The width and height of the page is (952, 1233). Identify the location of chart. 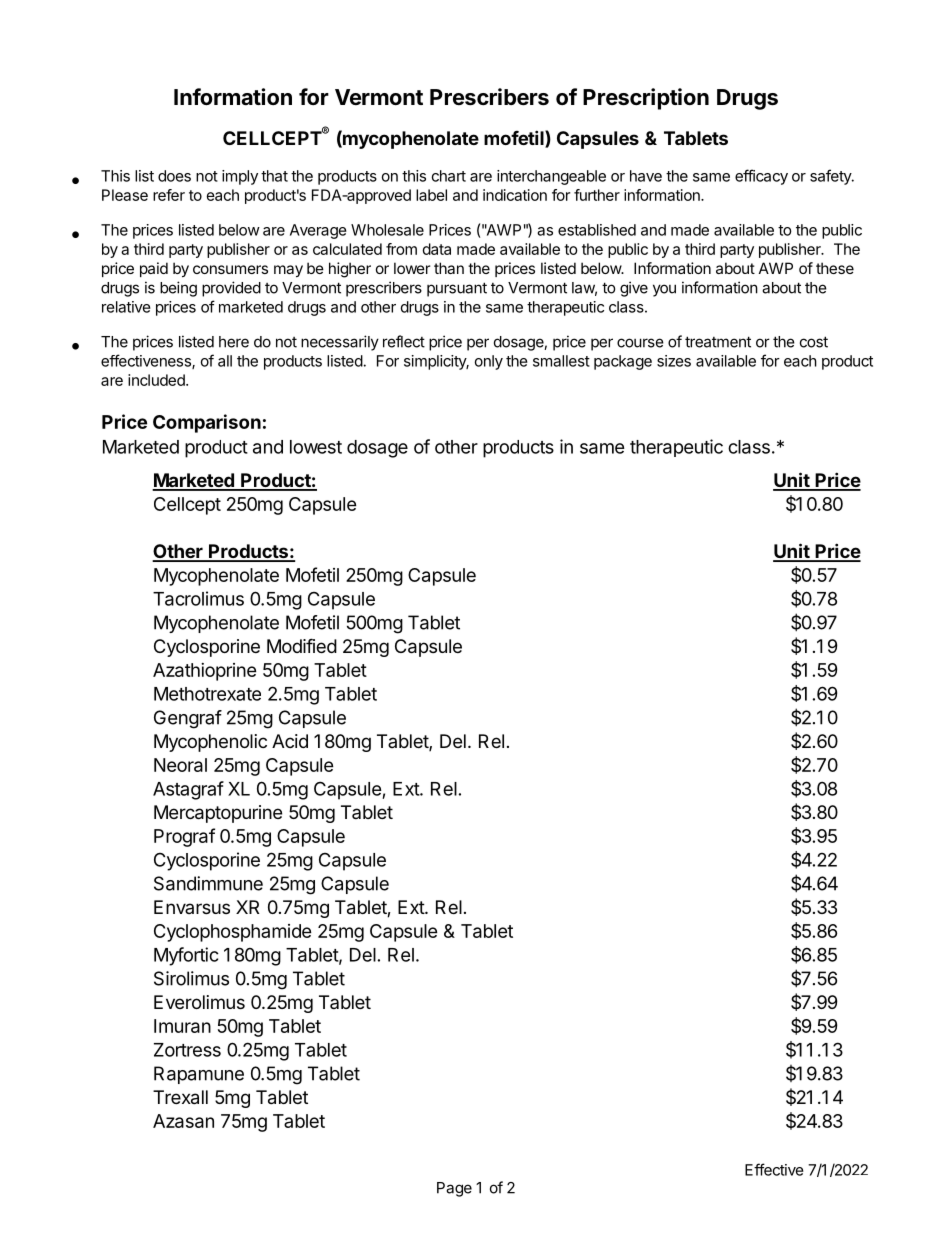
(449, 176).
